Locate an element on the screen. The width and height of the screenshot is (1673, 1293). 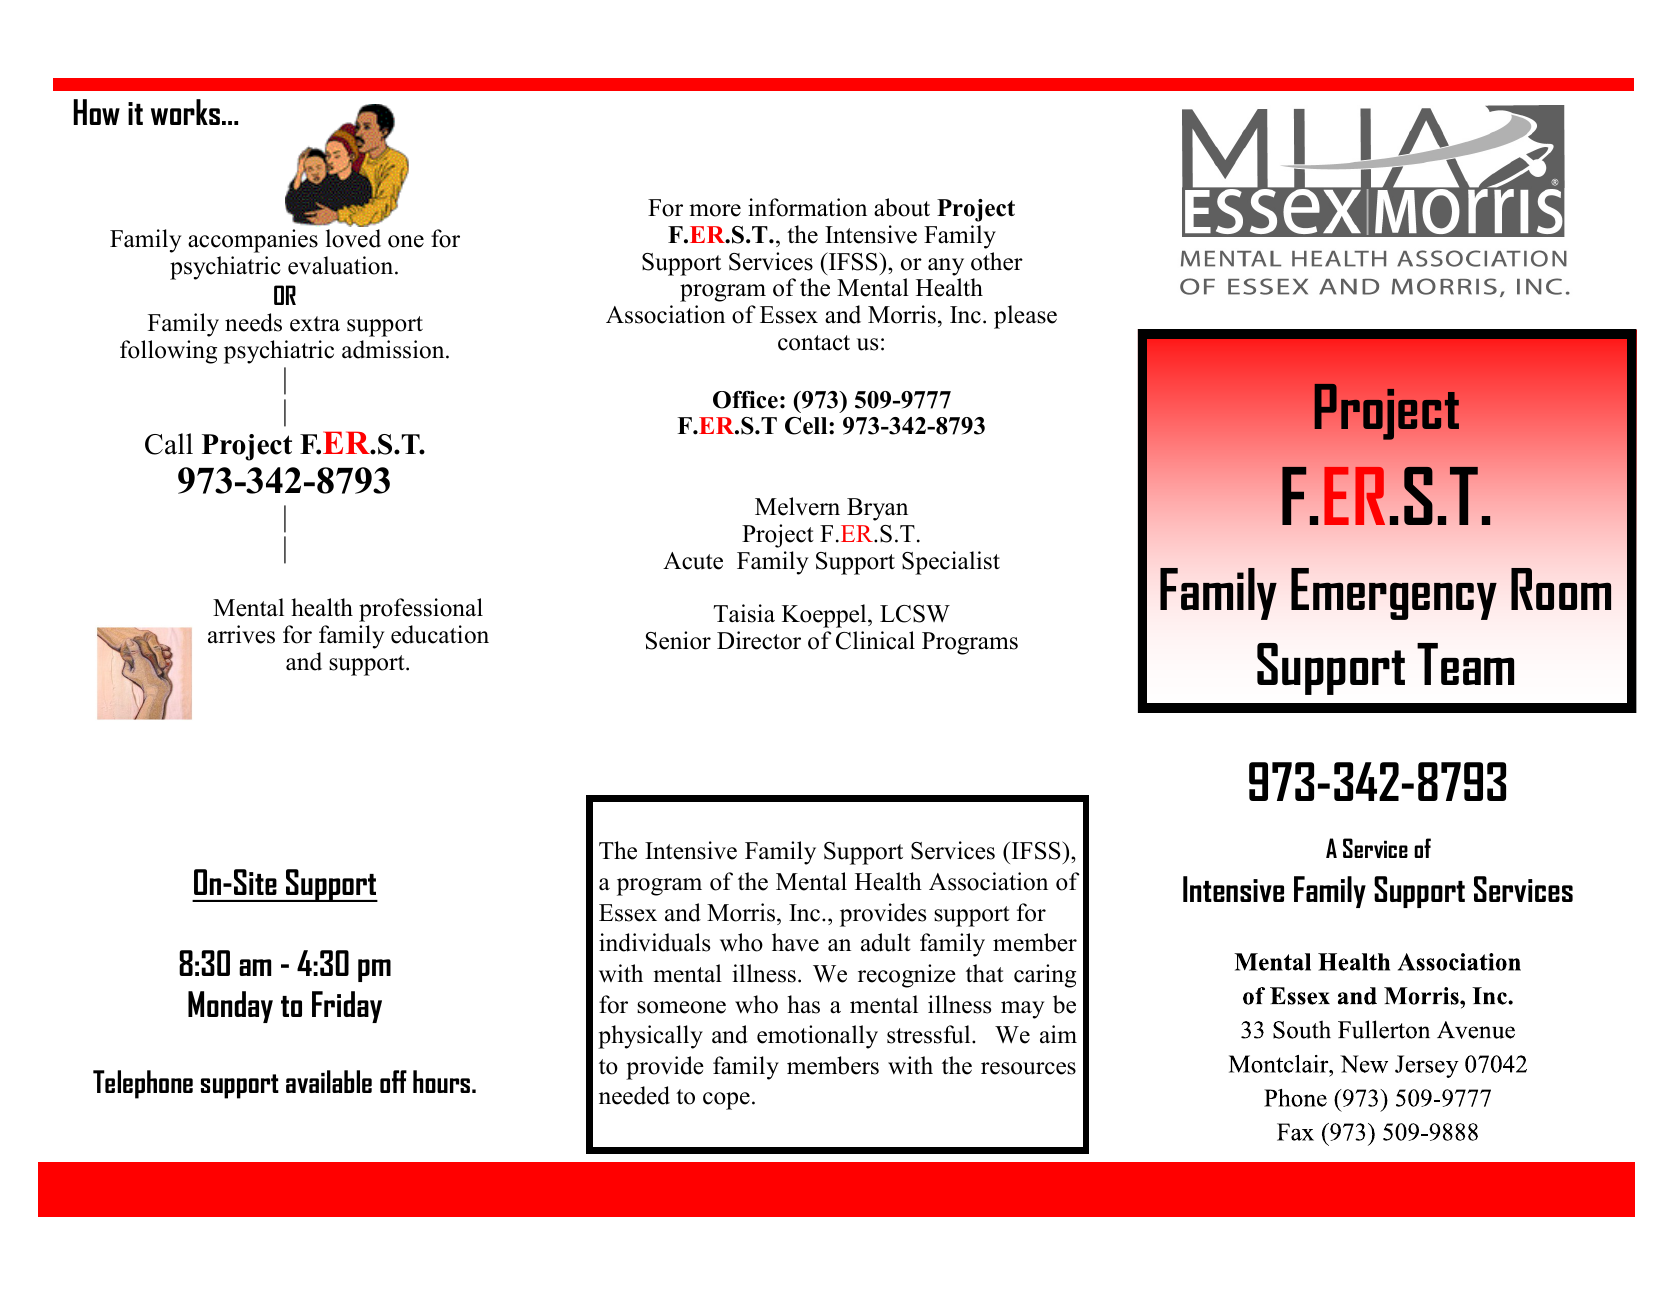
information is located at coordinates (807, 207).
